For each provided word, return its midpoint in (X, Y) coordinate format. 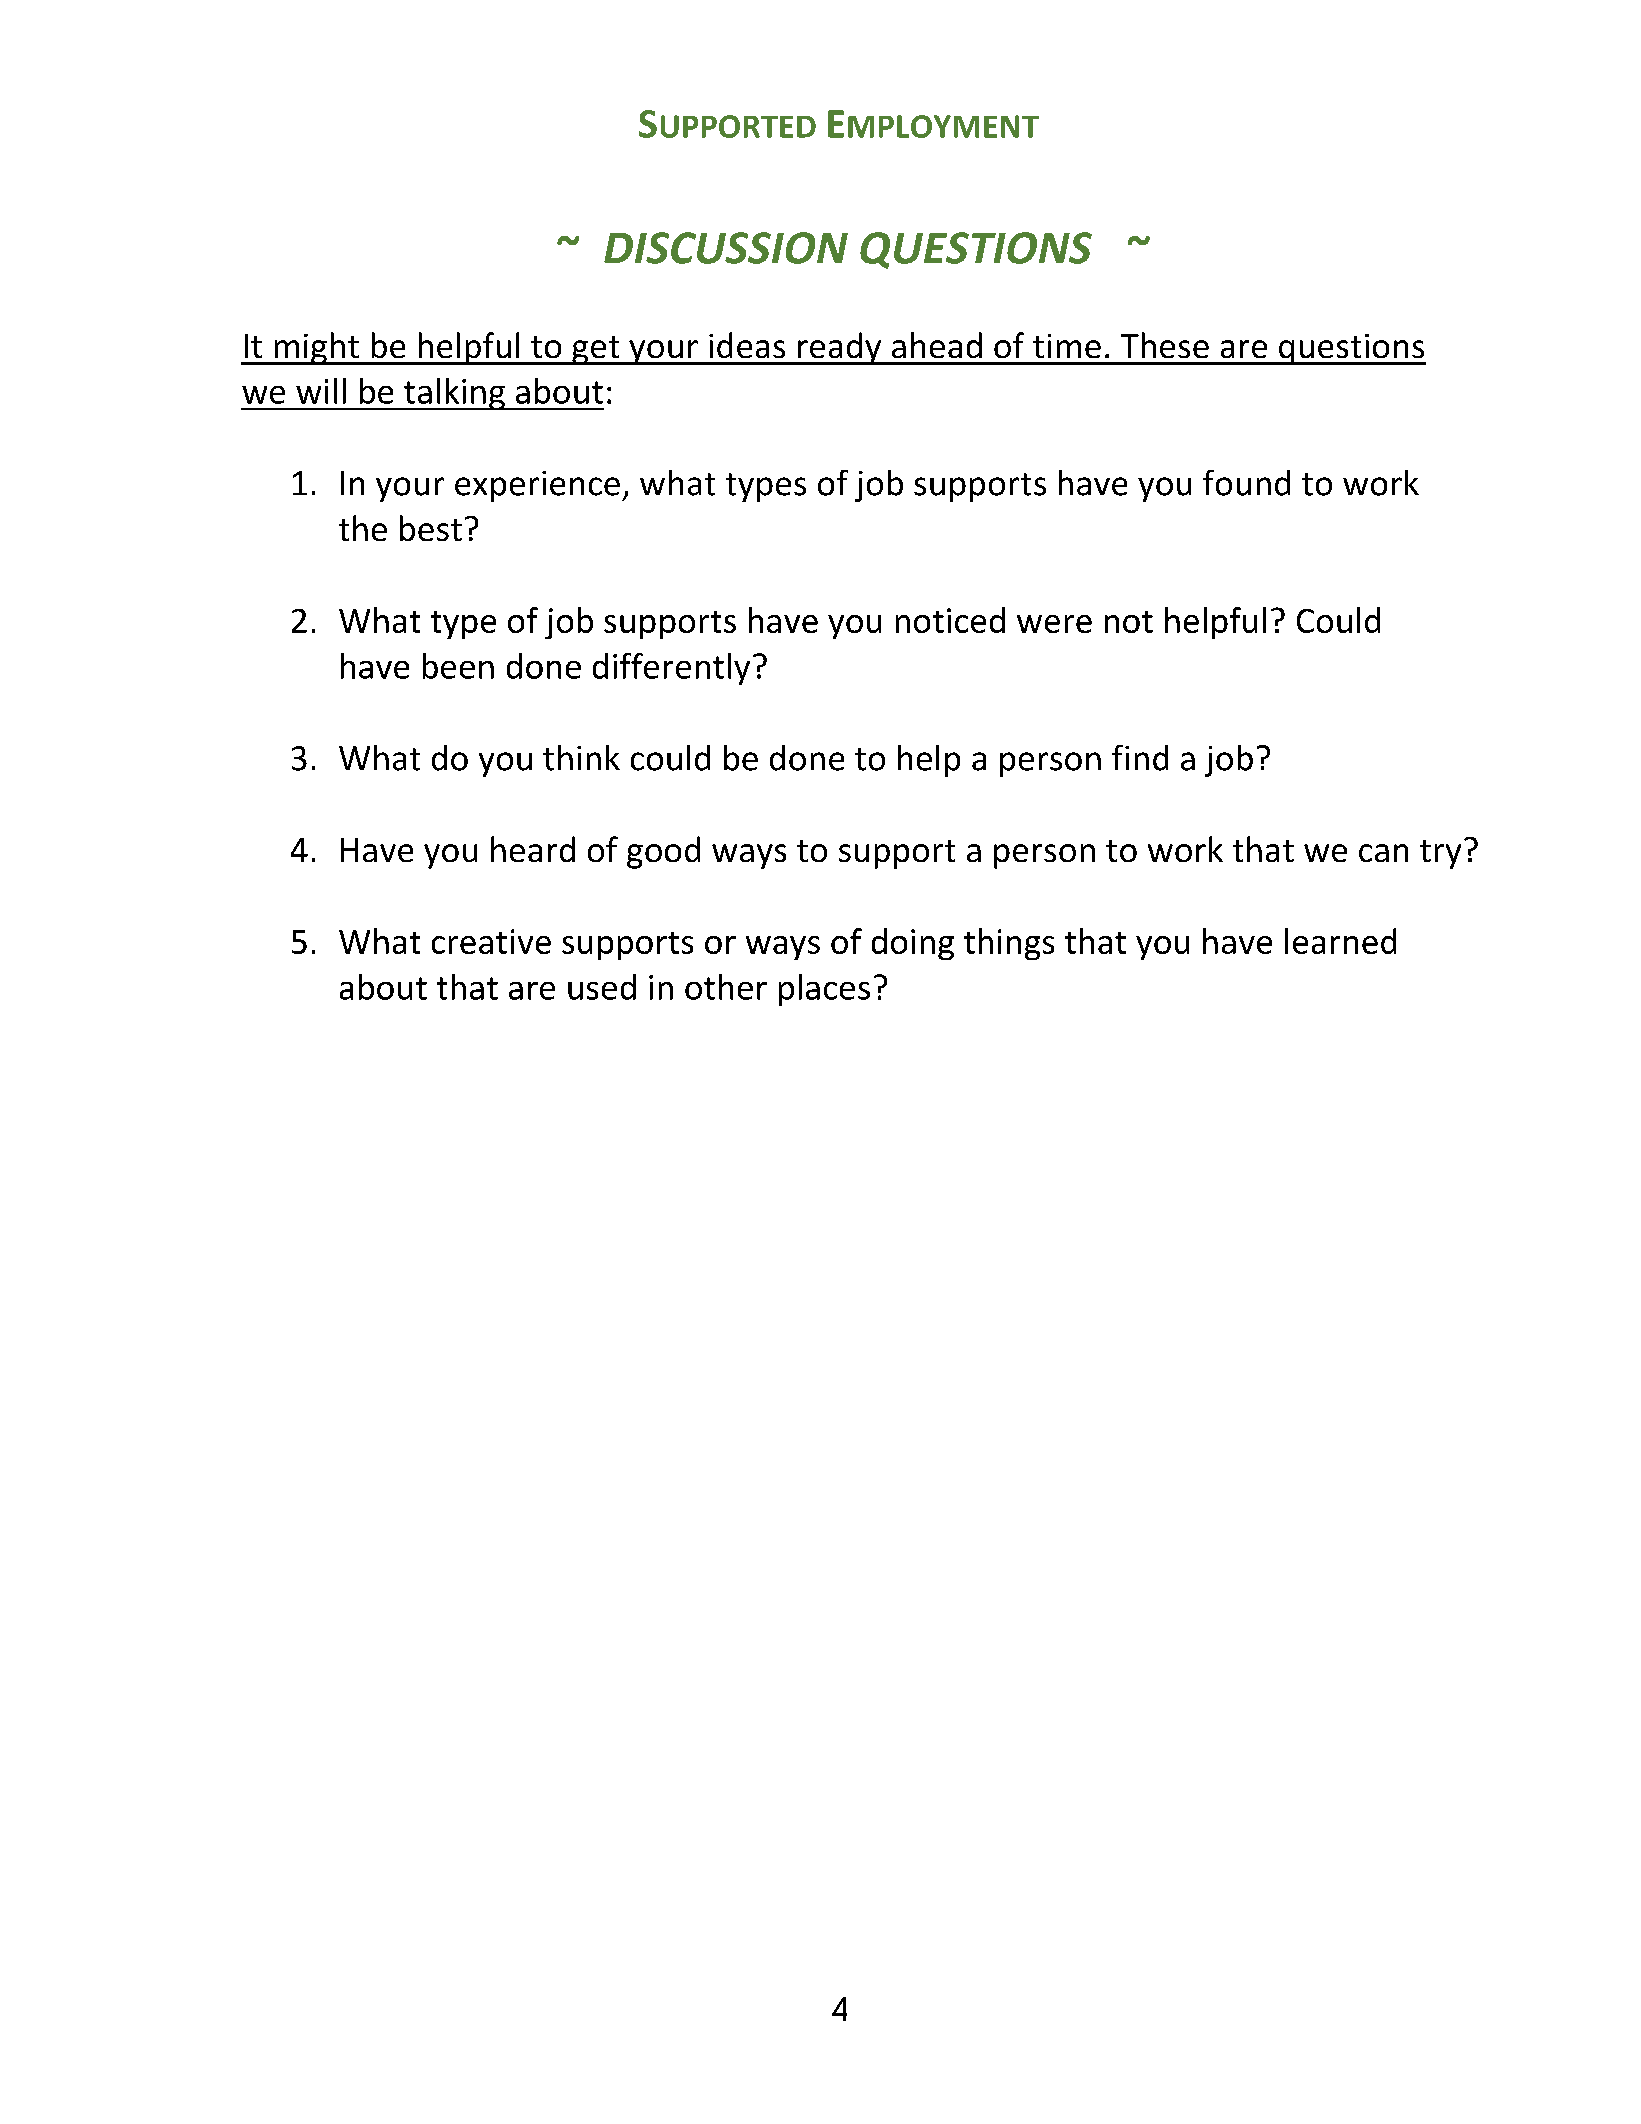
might (316, 348)
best (431, 528)
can (1383, 853)
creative (491, 941)
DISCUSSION (726, 248)
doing (913, 944)
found (1246, 483)
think (581, 758)
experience (537, 486)
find (1140, 758)
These (1165, 345)
